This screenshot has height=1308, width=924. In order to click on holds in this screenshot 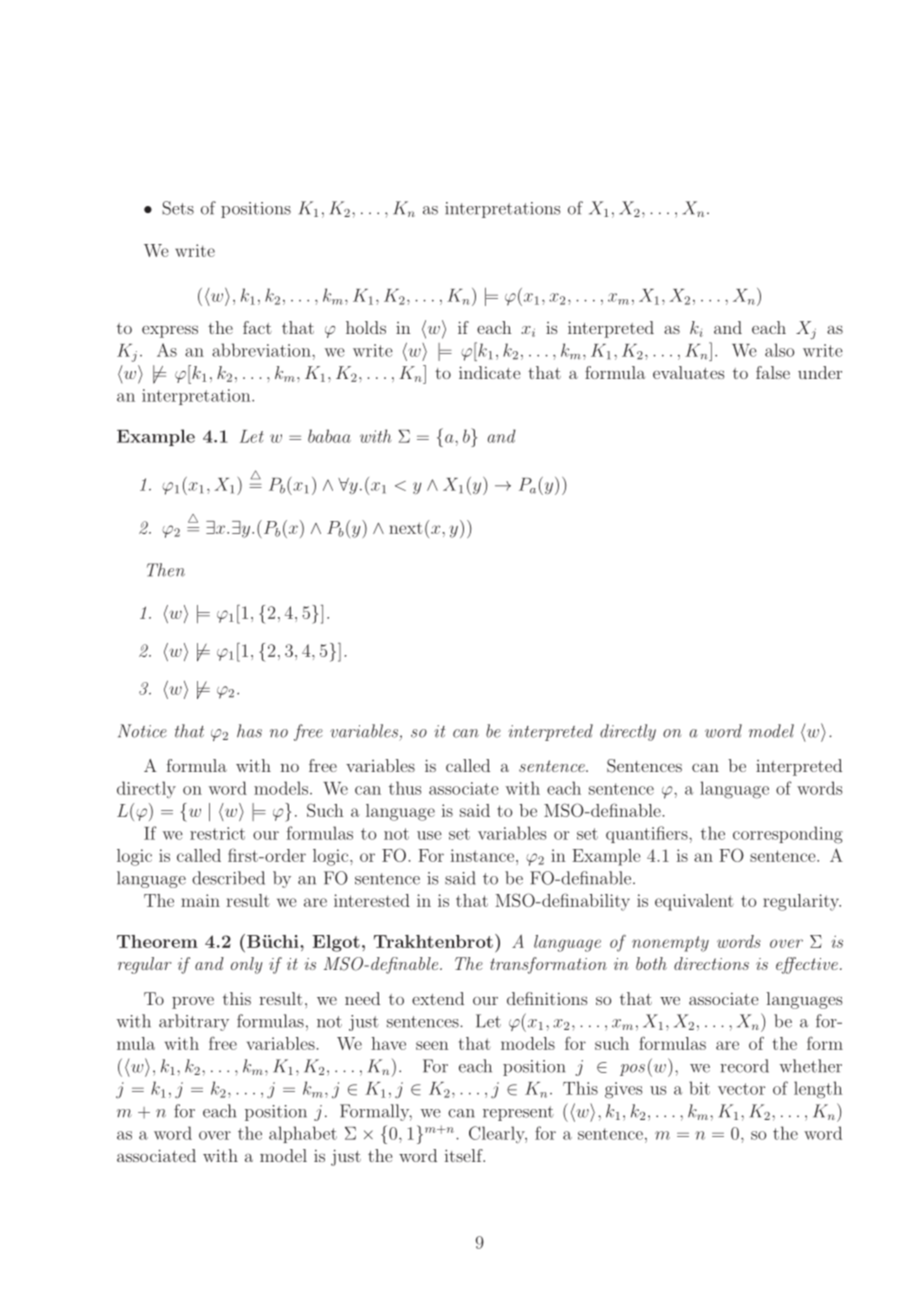, I will do `click(366, 327)`.
